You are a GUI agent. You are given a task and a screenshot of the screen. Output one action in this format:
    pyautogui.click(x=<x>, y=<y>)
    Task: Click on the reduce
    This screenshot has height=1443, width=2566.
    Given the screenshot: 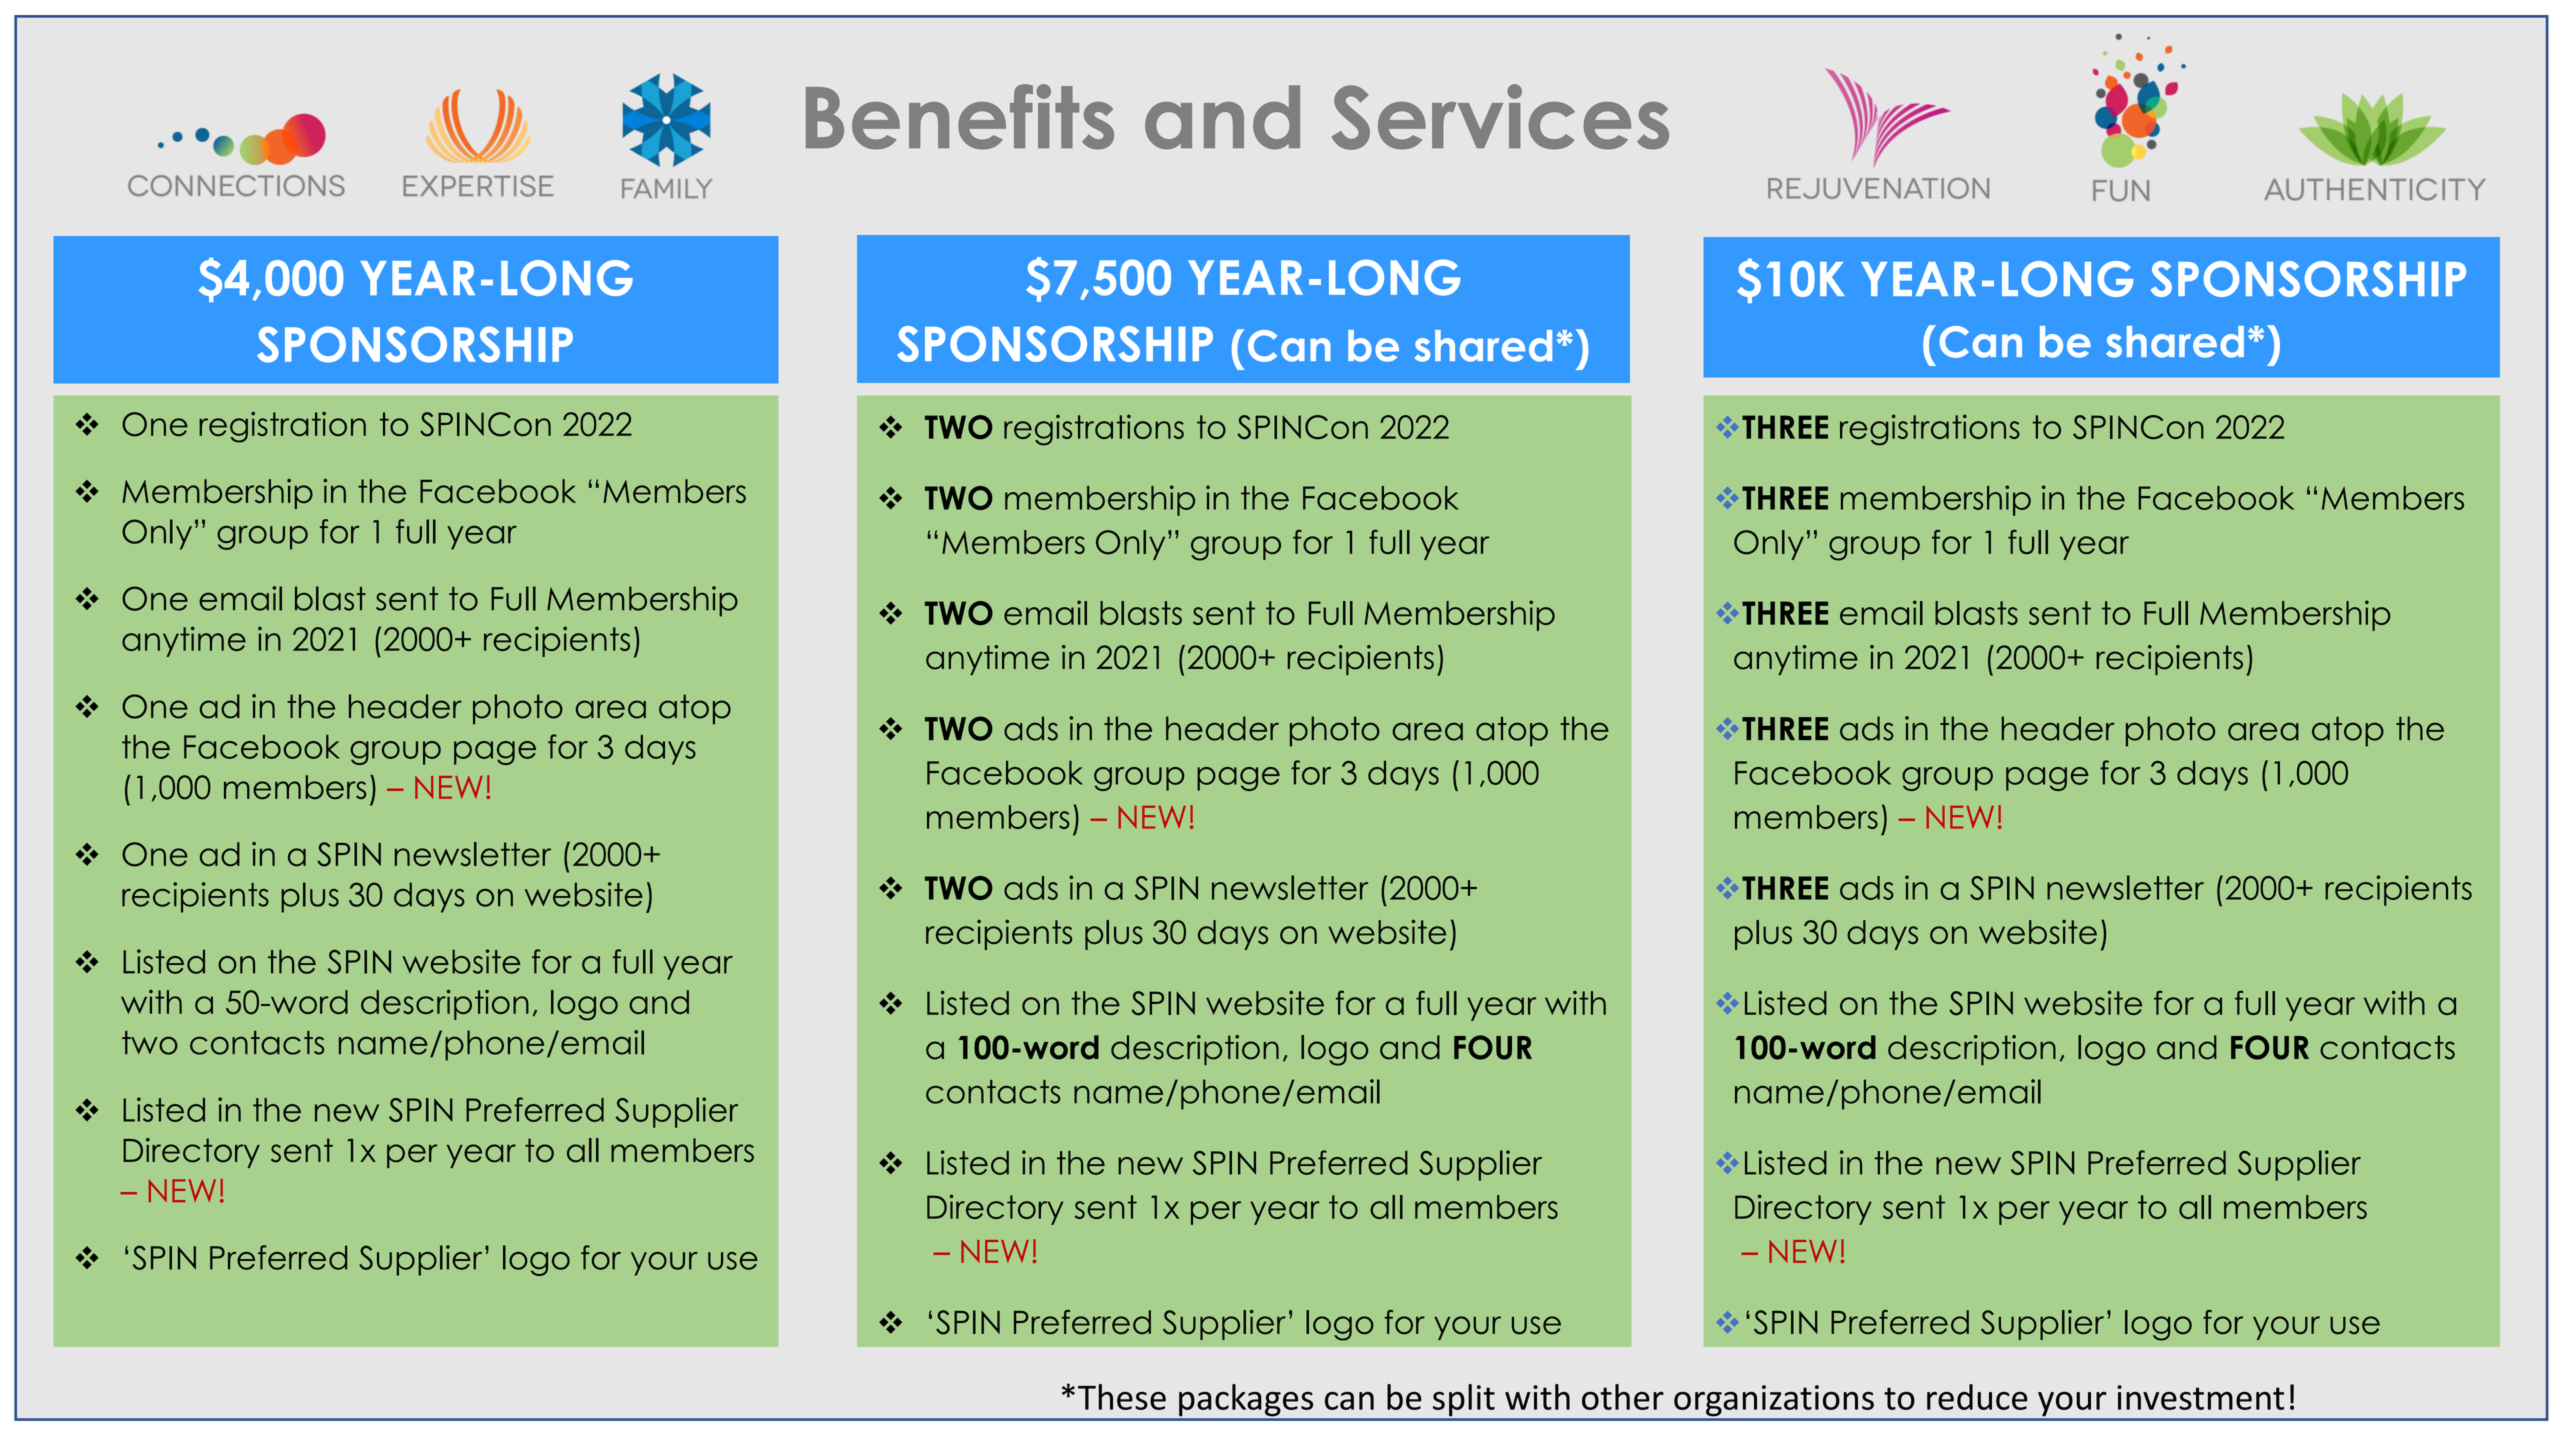 What is the action you would take?
    pyautogui.click(x=1977, y=1397)
